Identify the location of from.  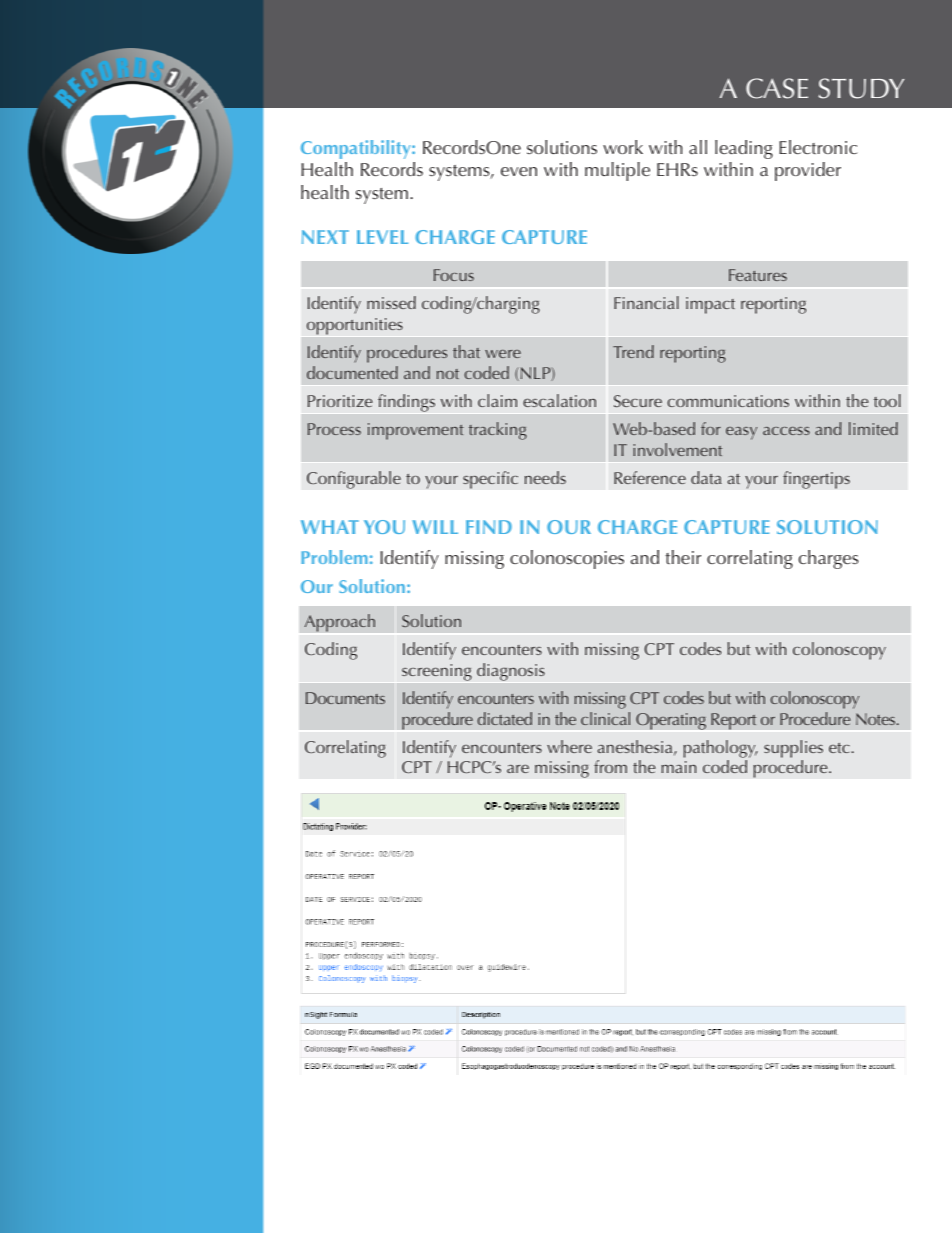
(610, 766).
